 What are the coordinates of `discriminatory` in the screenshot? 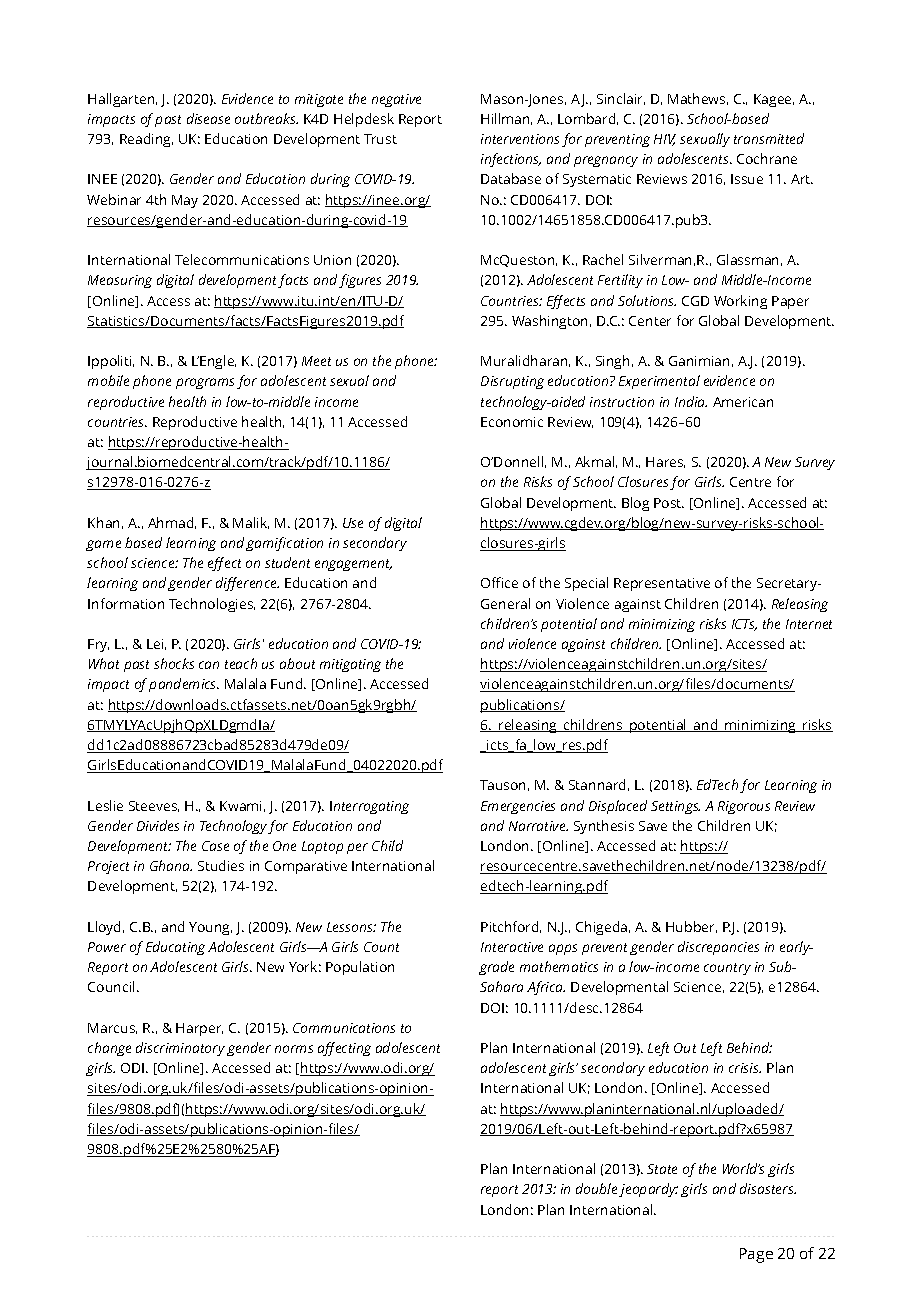 It's located at (180, 1049).
